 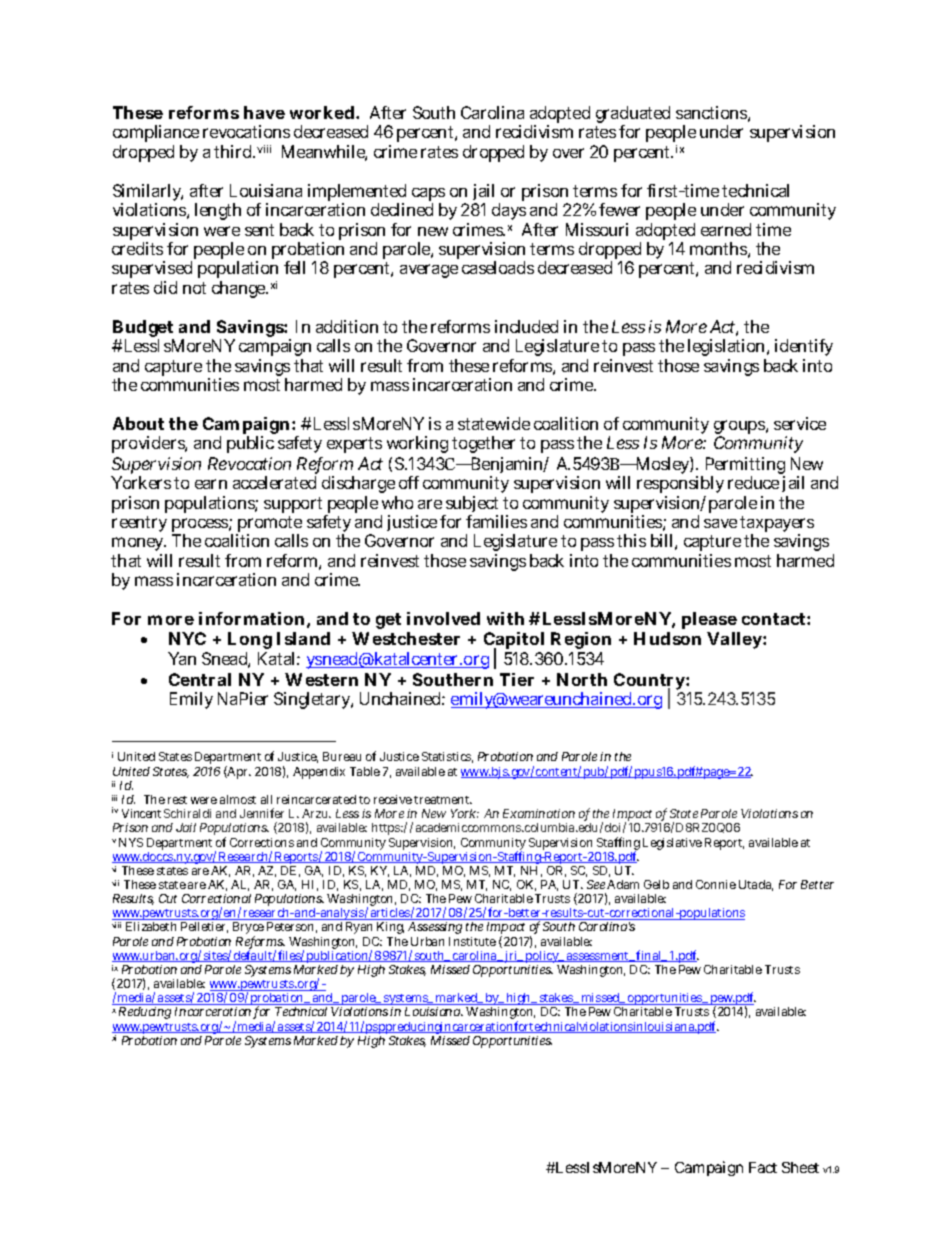 I want to click on Peterson, so click(x=292, y=927).
